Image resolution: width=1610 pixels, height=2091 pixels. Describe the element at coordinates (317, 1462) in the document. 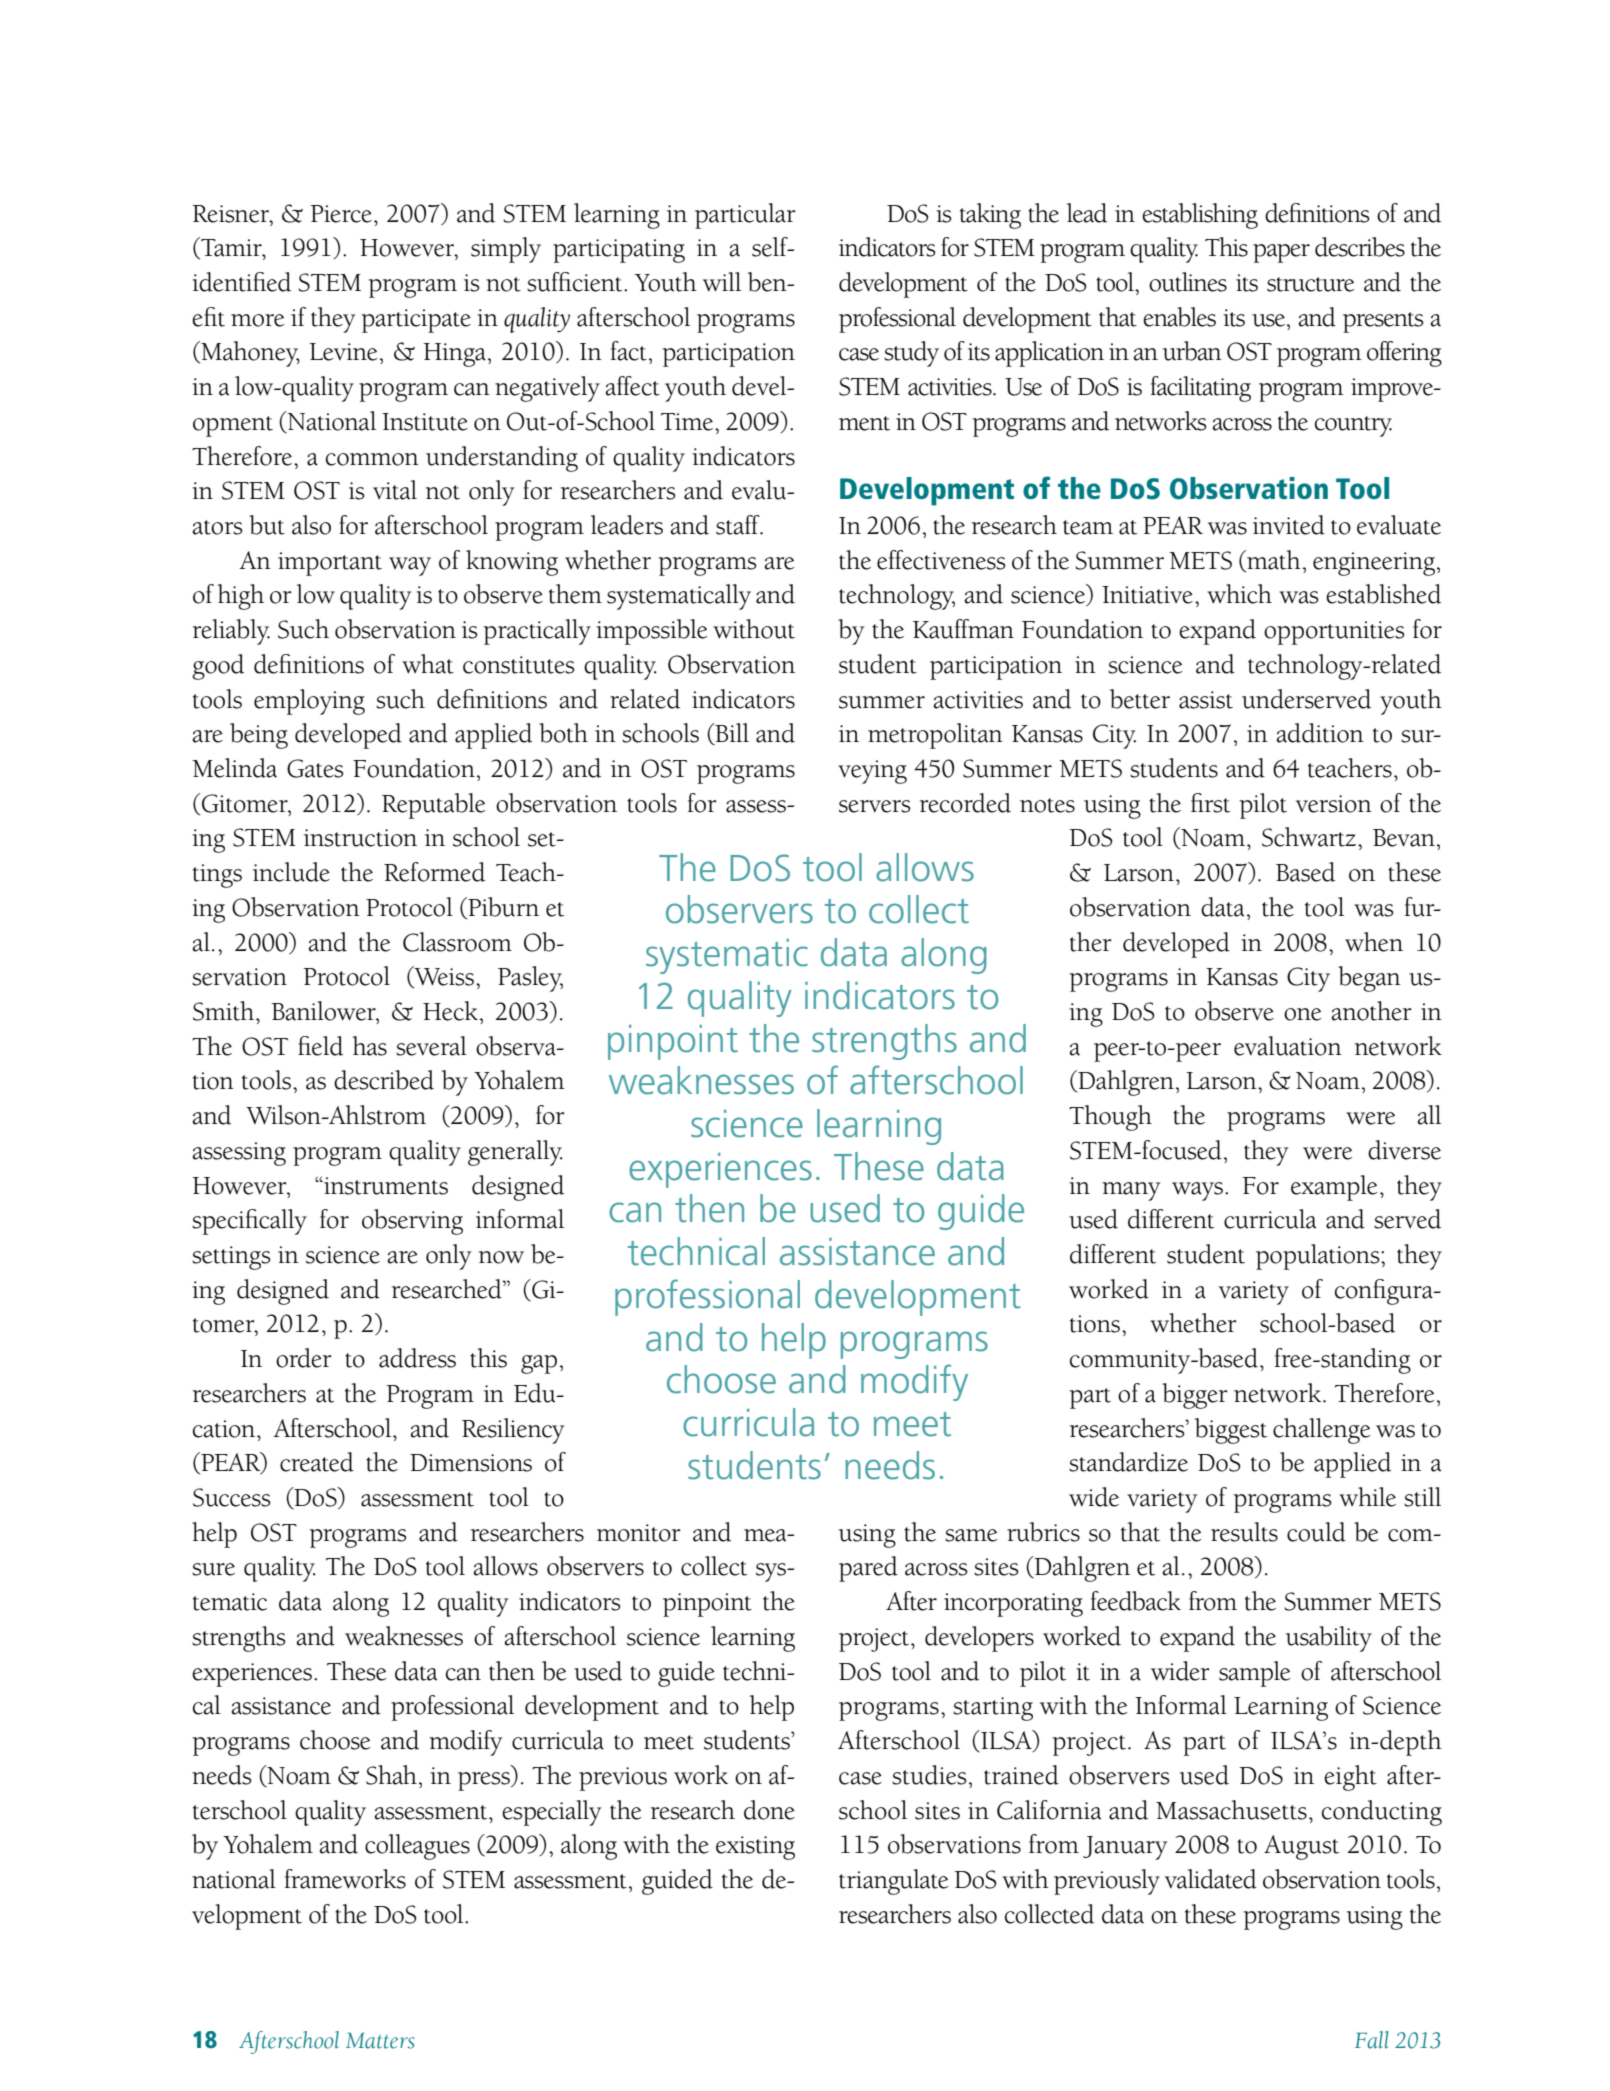

I see `created` at that location.
